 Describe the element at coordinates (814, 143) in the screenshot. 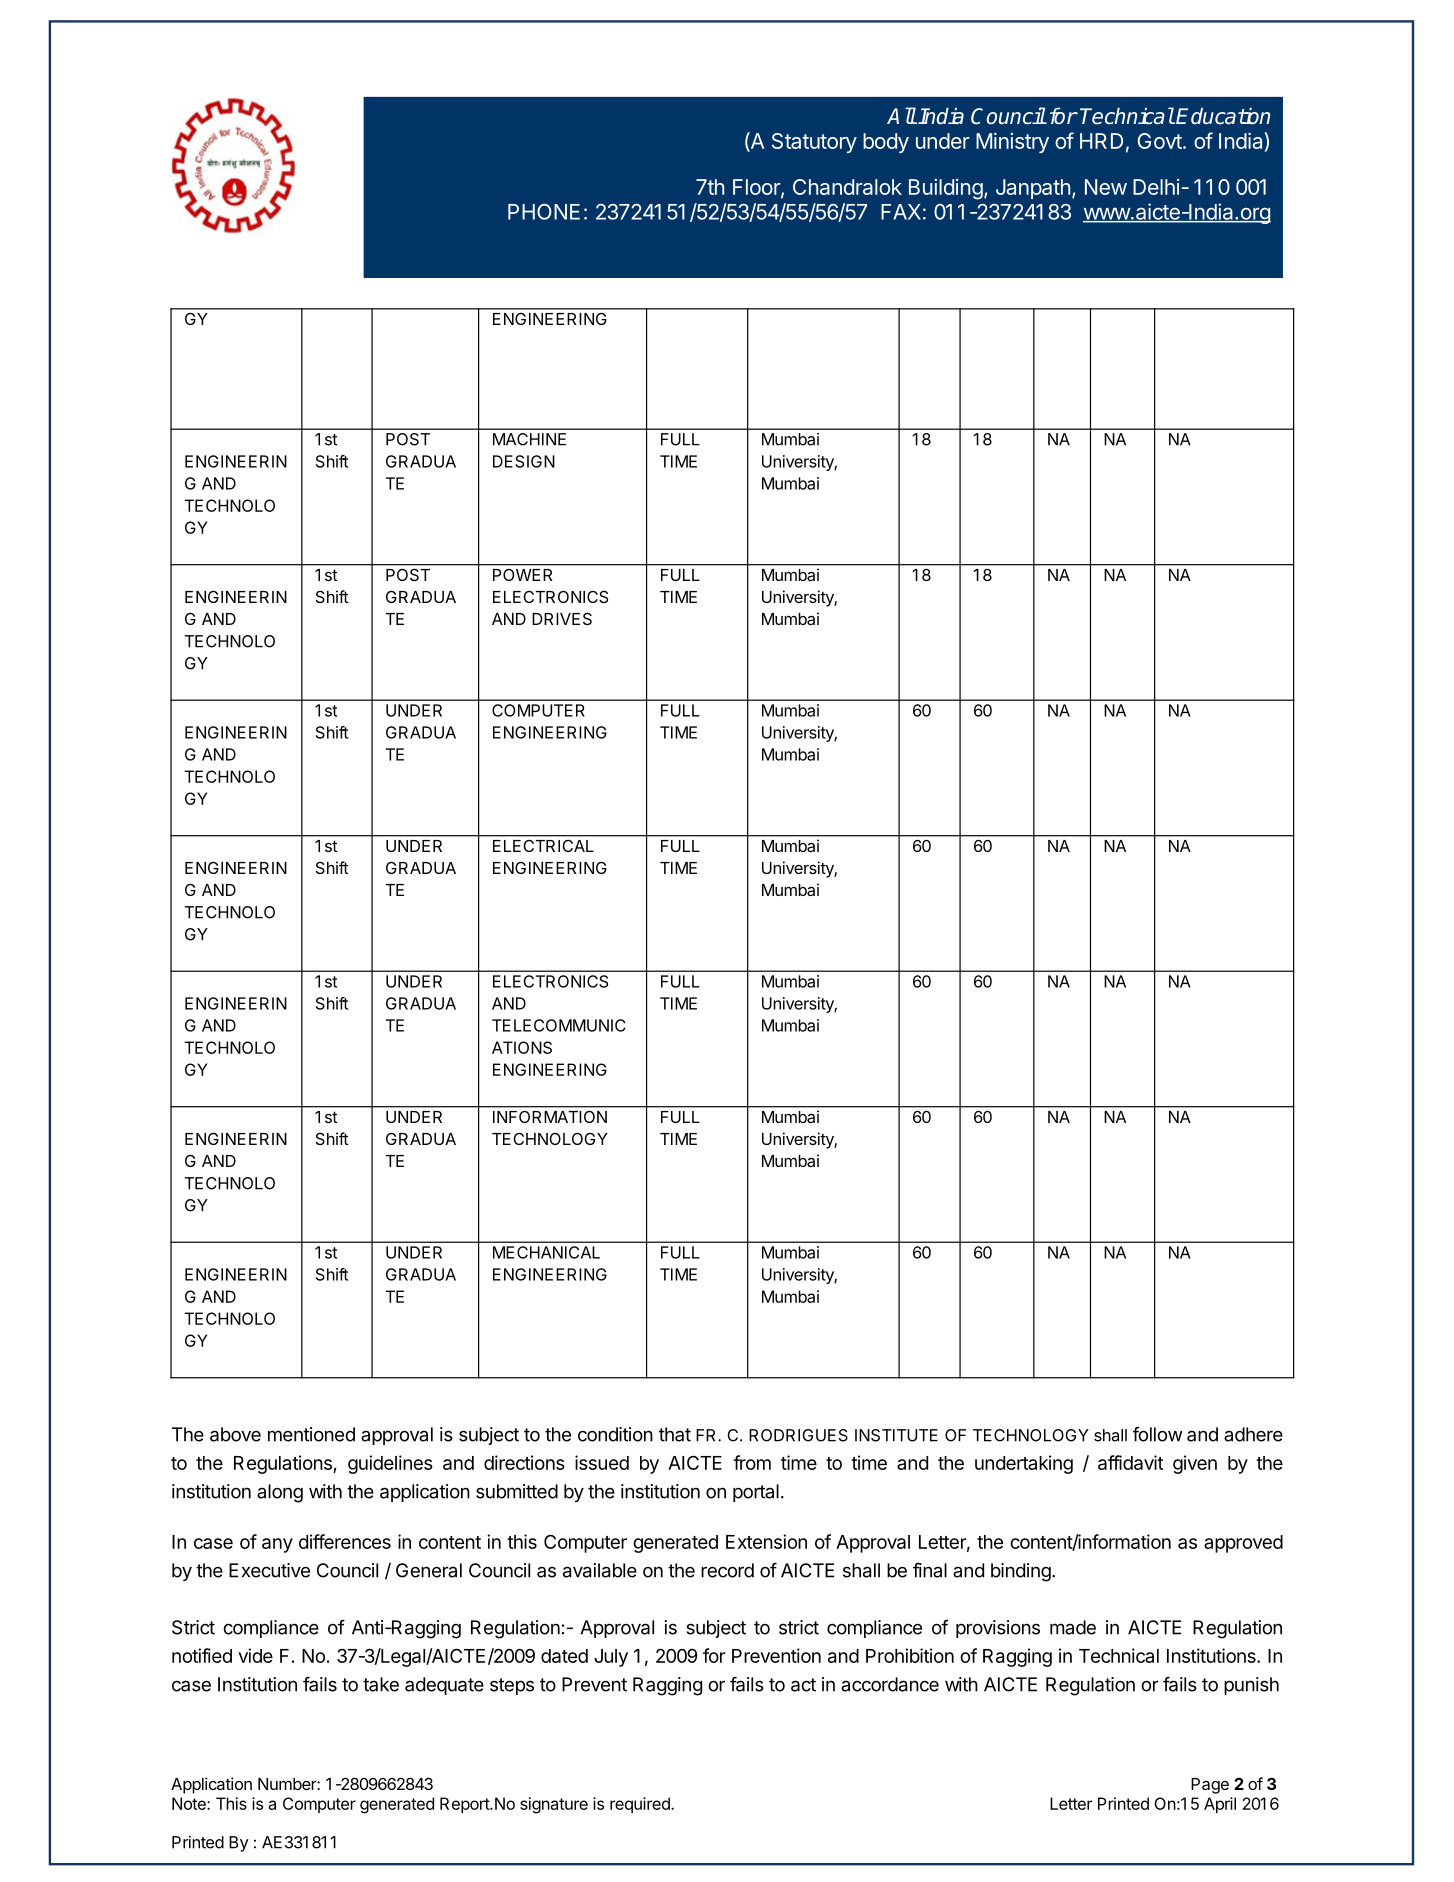

I see `Statutory` at that location.
